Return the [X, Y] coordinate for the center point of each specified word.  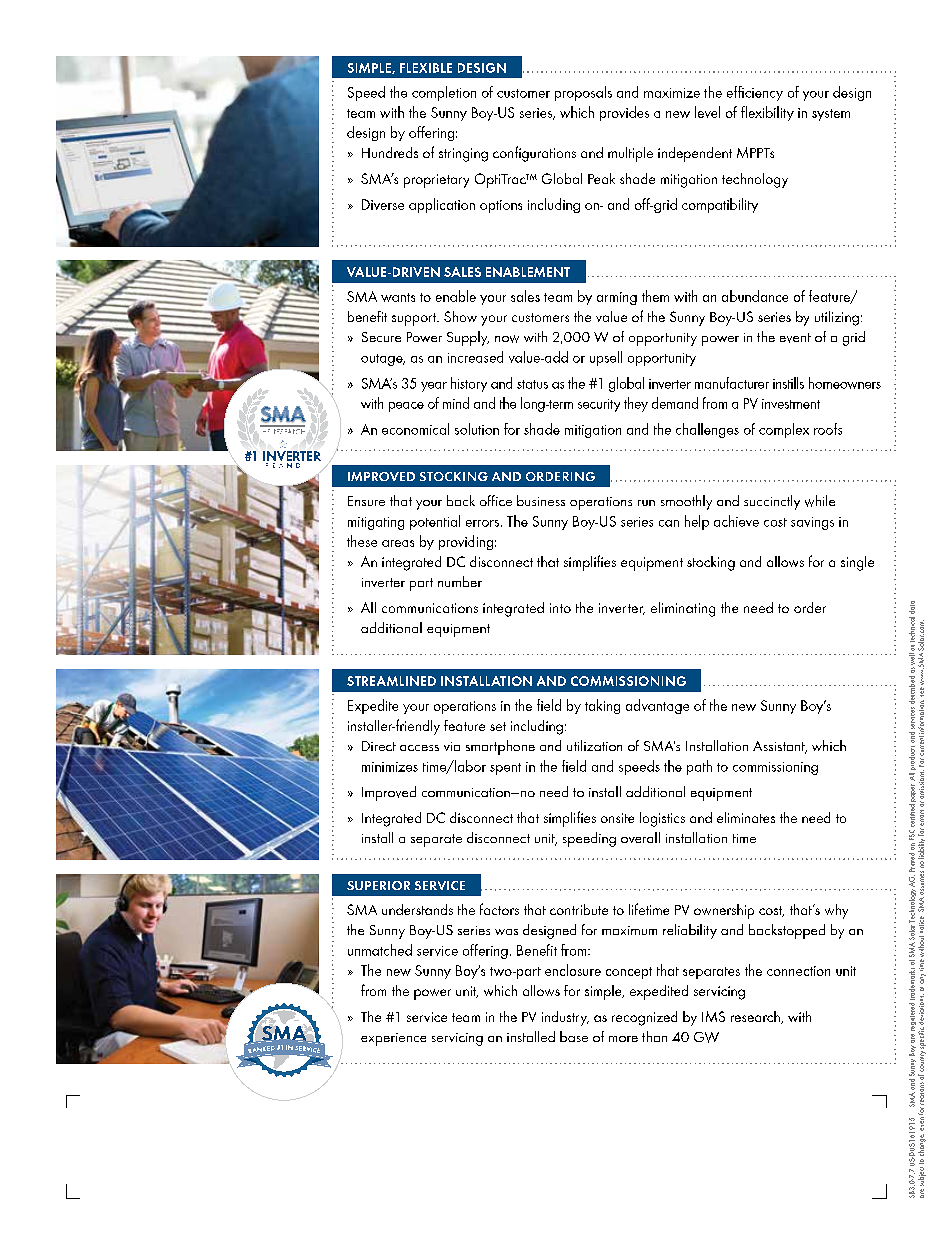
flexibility [767, 113]
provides [624, 113]
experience [393, 1039]
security [599, 405]
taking [602, 706]
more [623, 1039]
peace [406, 407]
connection [798, 971]
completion [444, 93]
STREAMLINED [391, 681]
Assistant [780, 747]
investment [791, 404]
